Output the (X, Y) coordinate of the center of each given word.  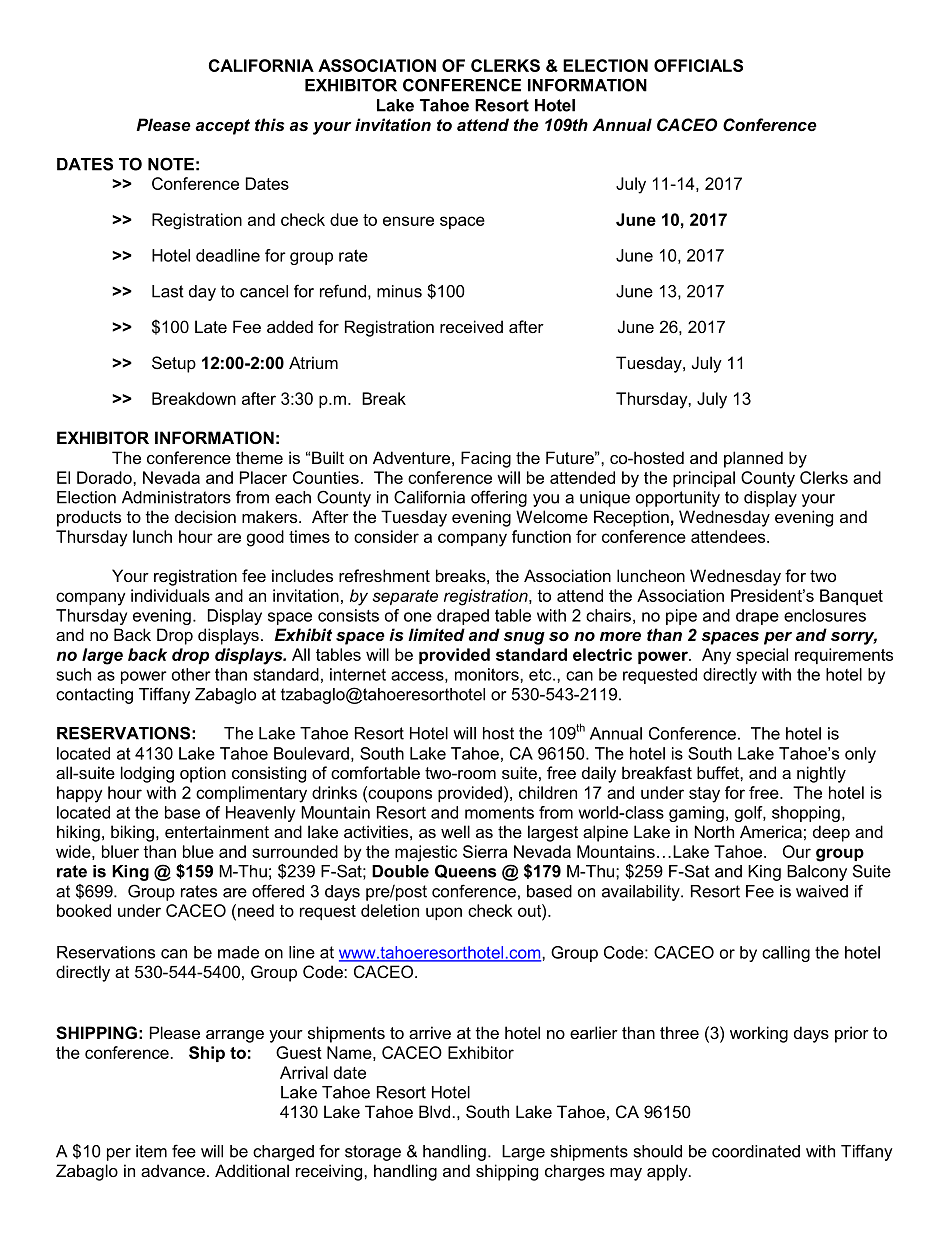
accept (223, 127)
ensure (408, 221)
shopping (806, 814)
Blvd (434, 1111)
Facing (486, 459)
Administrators (176, 497)
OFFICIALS (698, 65)
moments (499, 813)
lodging (147, 774)
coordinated (756, 1151)
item (151, 1151)
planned (753, 459)
